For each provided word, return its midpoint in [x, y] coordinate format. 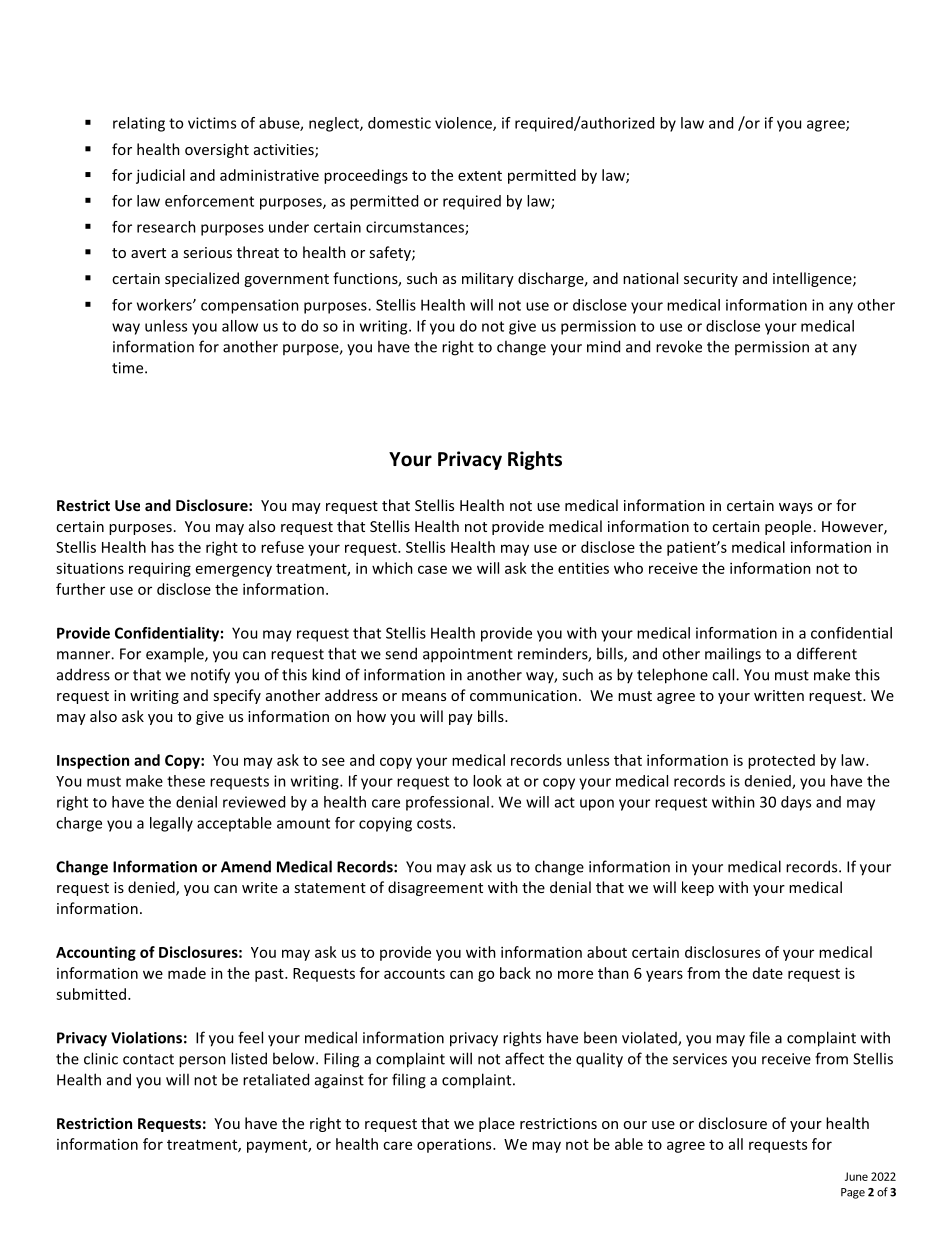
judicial [160, 176]
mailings [733, 655]
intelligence [813, 279]
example [176, 655]
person [202, 1062]
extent [480, 176]
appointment [468, 655]
